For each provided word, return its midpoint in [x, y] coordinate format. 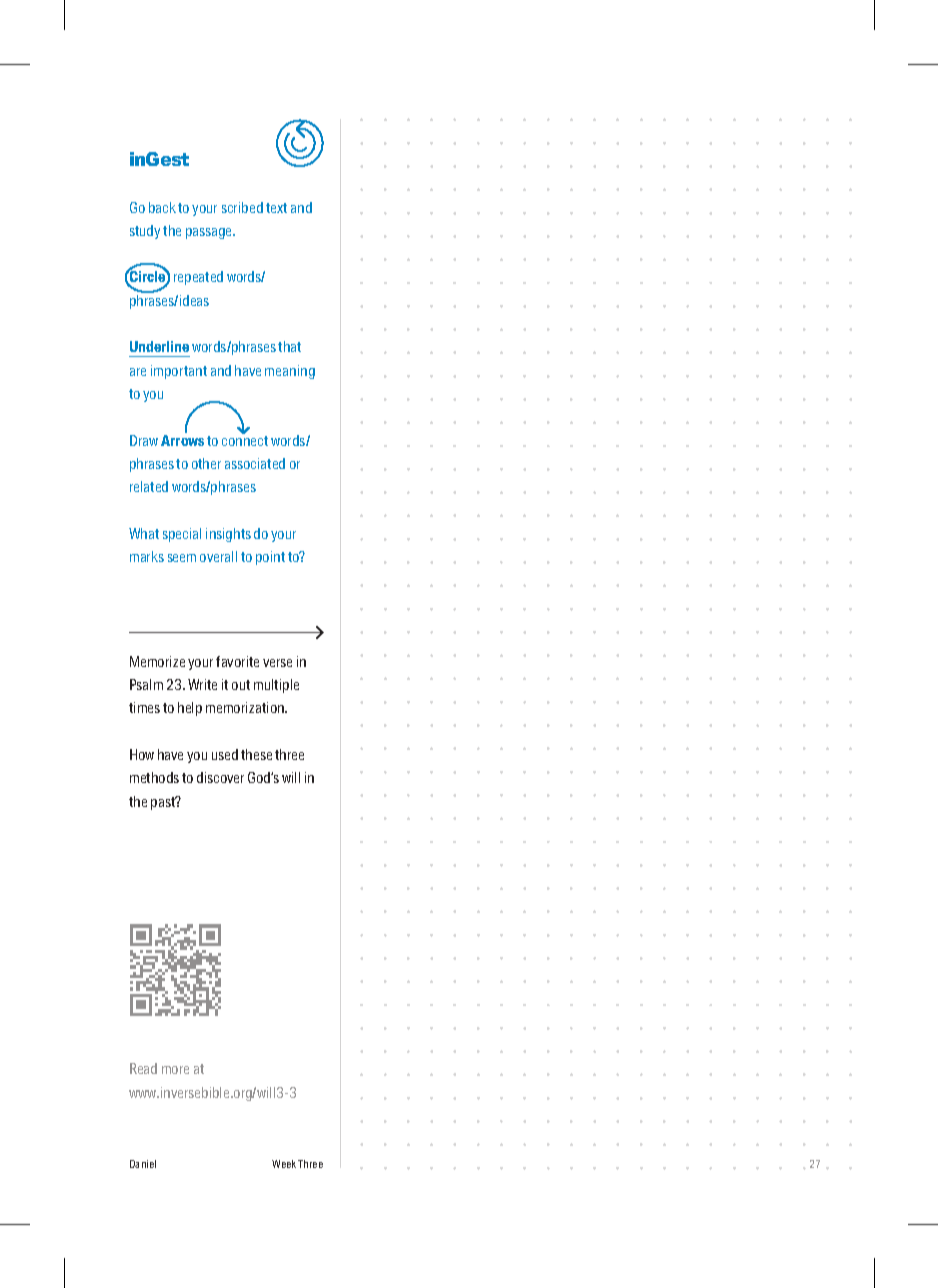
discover [220, 777]
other [206, 463]
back [162, 207]
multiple [276, 686]
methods [154, 777]
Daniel [143, 1164]
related [149, 486]
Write [202, 684]
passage [210, 233]
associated [255, 463]
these [256, 754]
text [276, 208]
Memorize [157, 661]
